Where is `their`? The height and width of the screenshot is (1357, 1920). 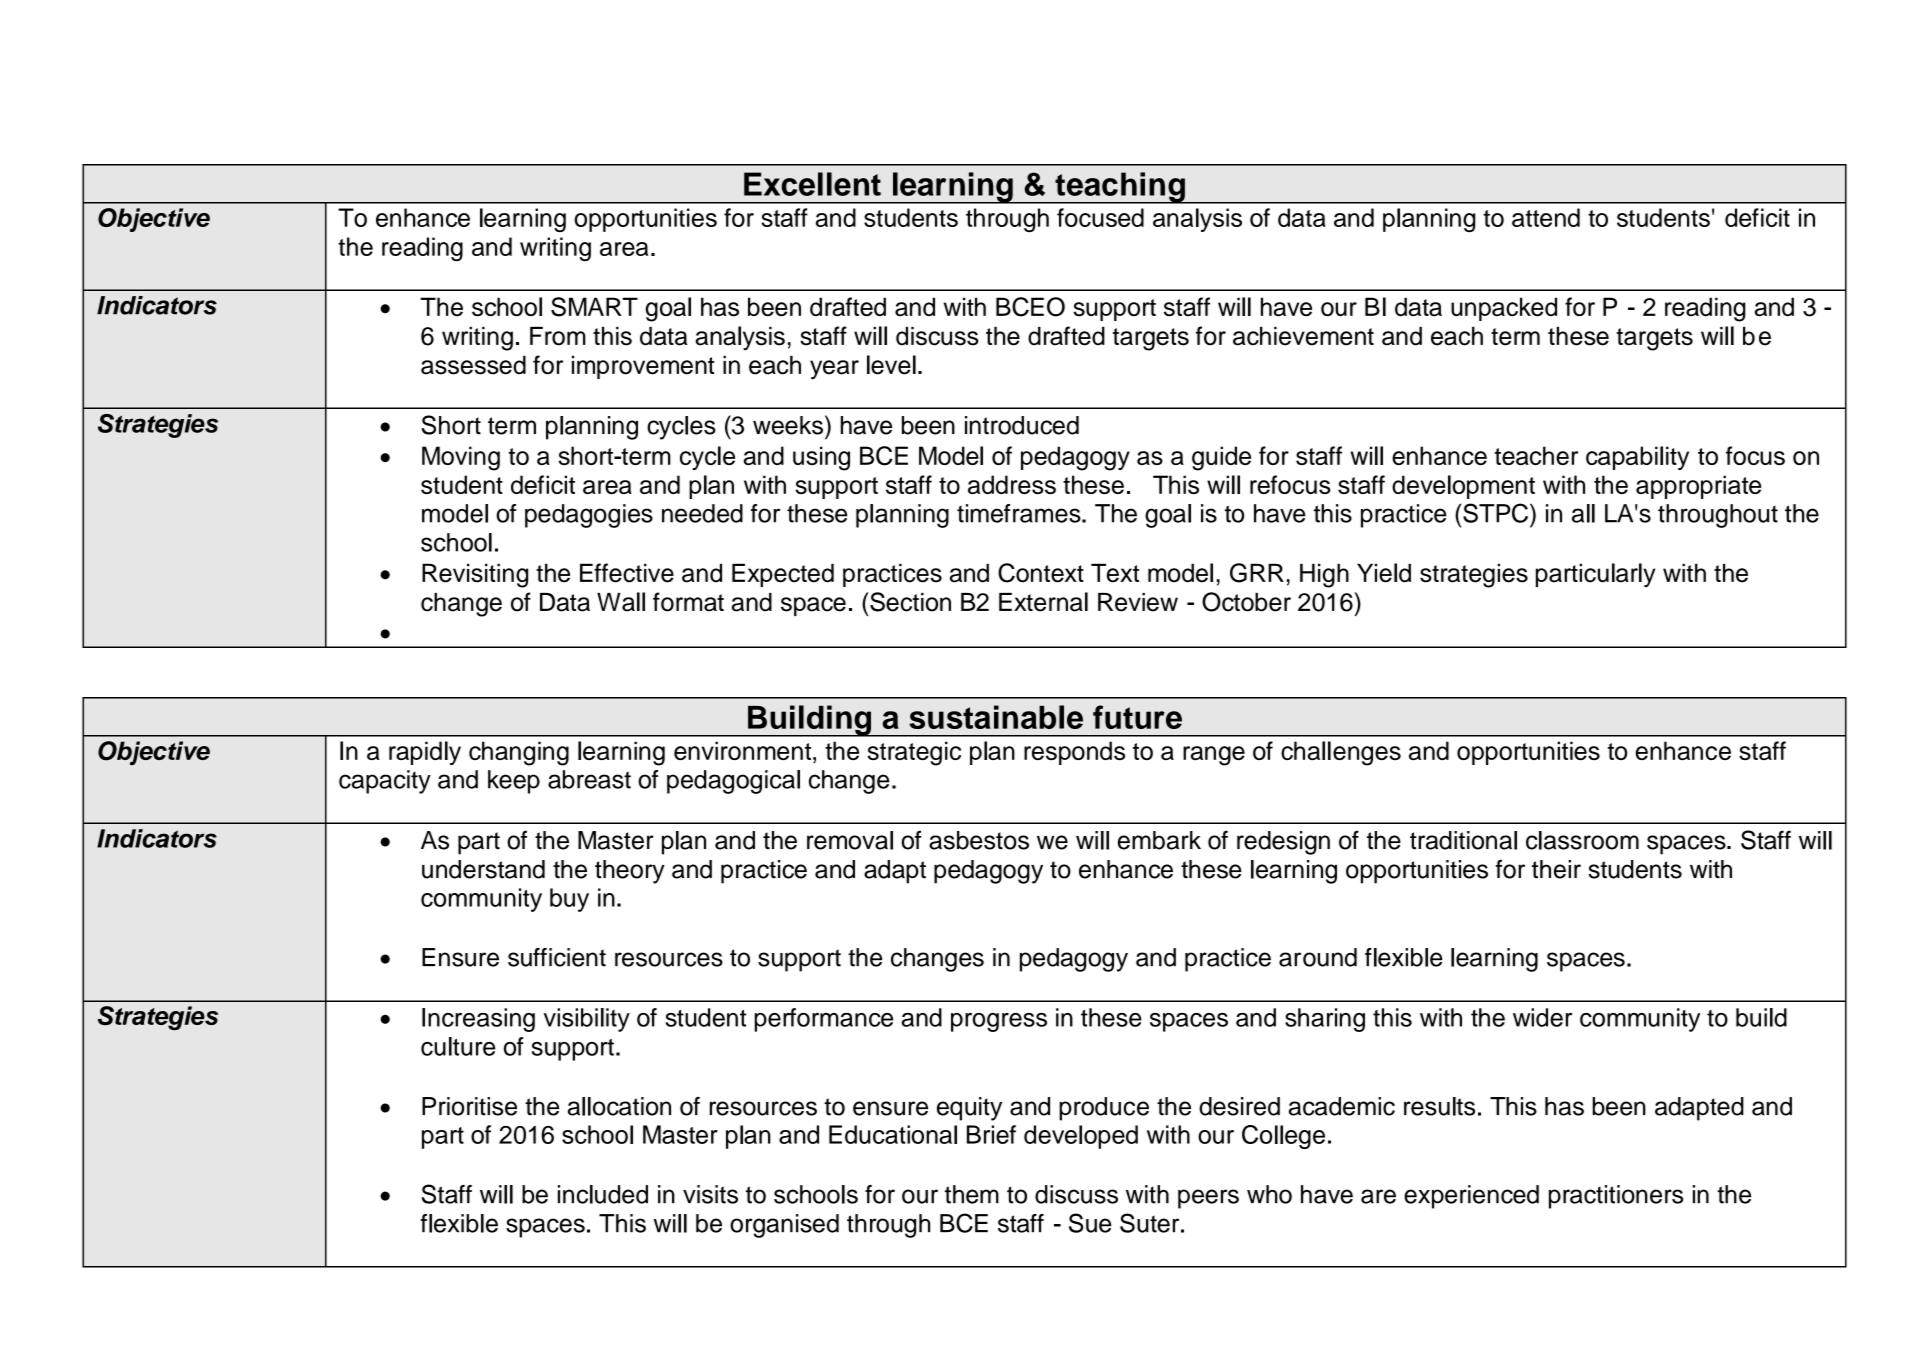 their is located at coordinates (1556, 869).
